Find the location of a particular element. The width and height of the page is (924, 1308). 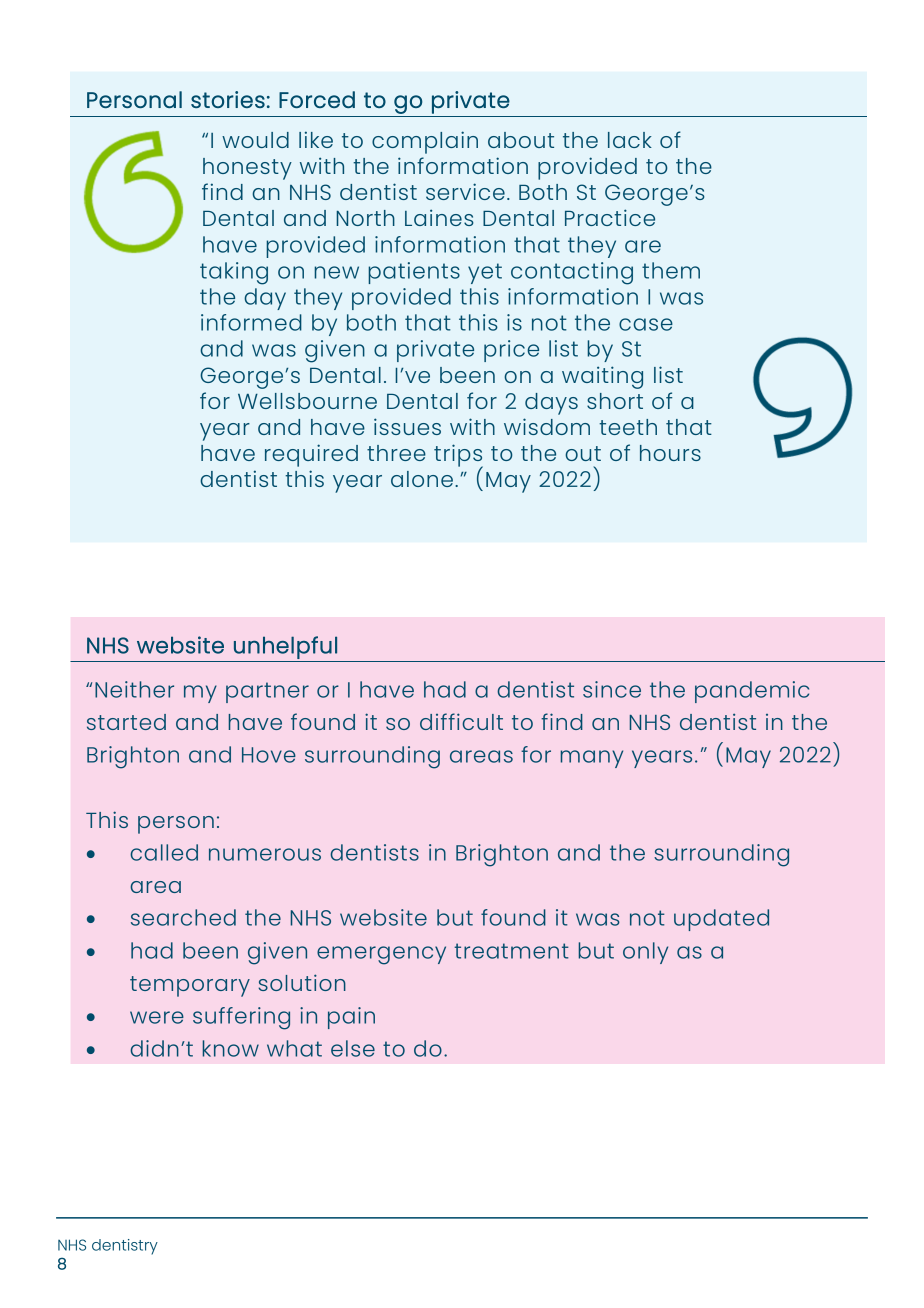

difficult is located at coordinates (461, 721).
